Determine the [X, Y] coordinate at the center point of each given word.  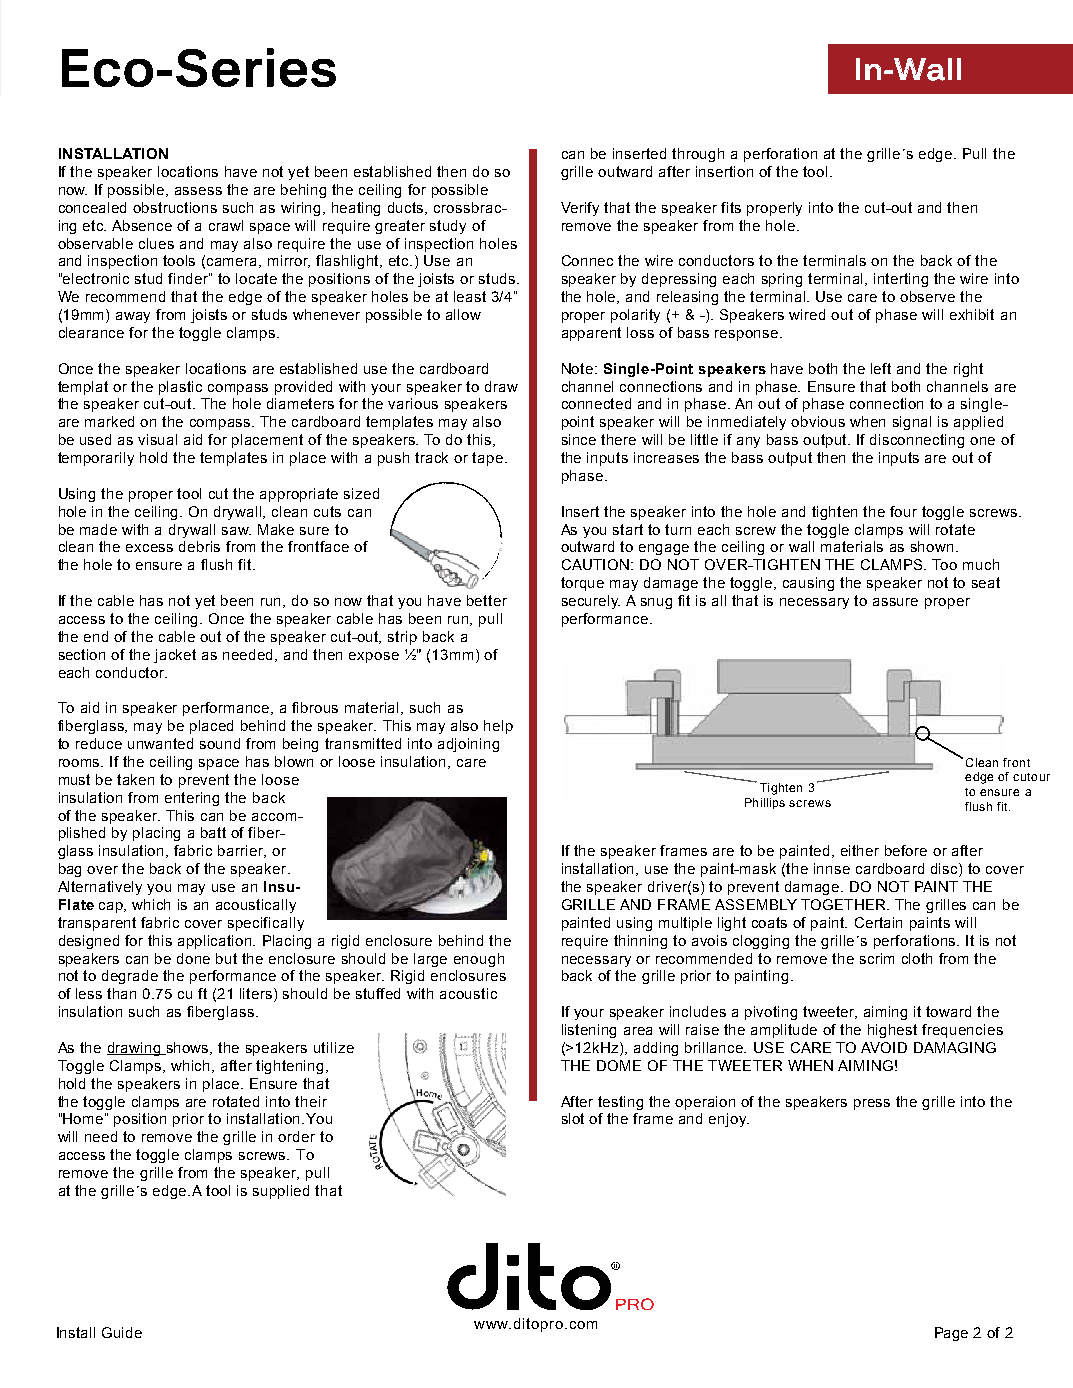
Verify [580, 209]
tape [487, 459]
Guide [122, 1332]
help [498, 727]
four [903, 511]
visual [157, 439]
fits [731, 207]
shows [188, 1048]
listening [589, 1031]
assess [198, 191]
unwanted [160, 743]
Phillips [765, 803]
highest [892, 1031]
